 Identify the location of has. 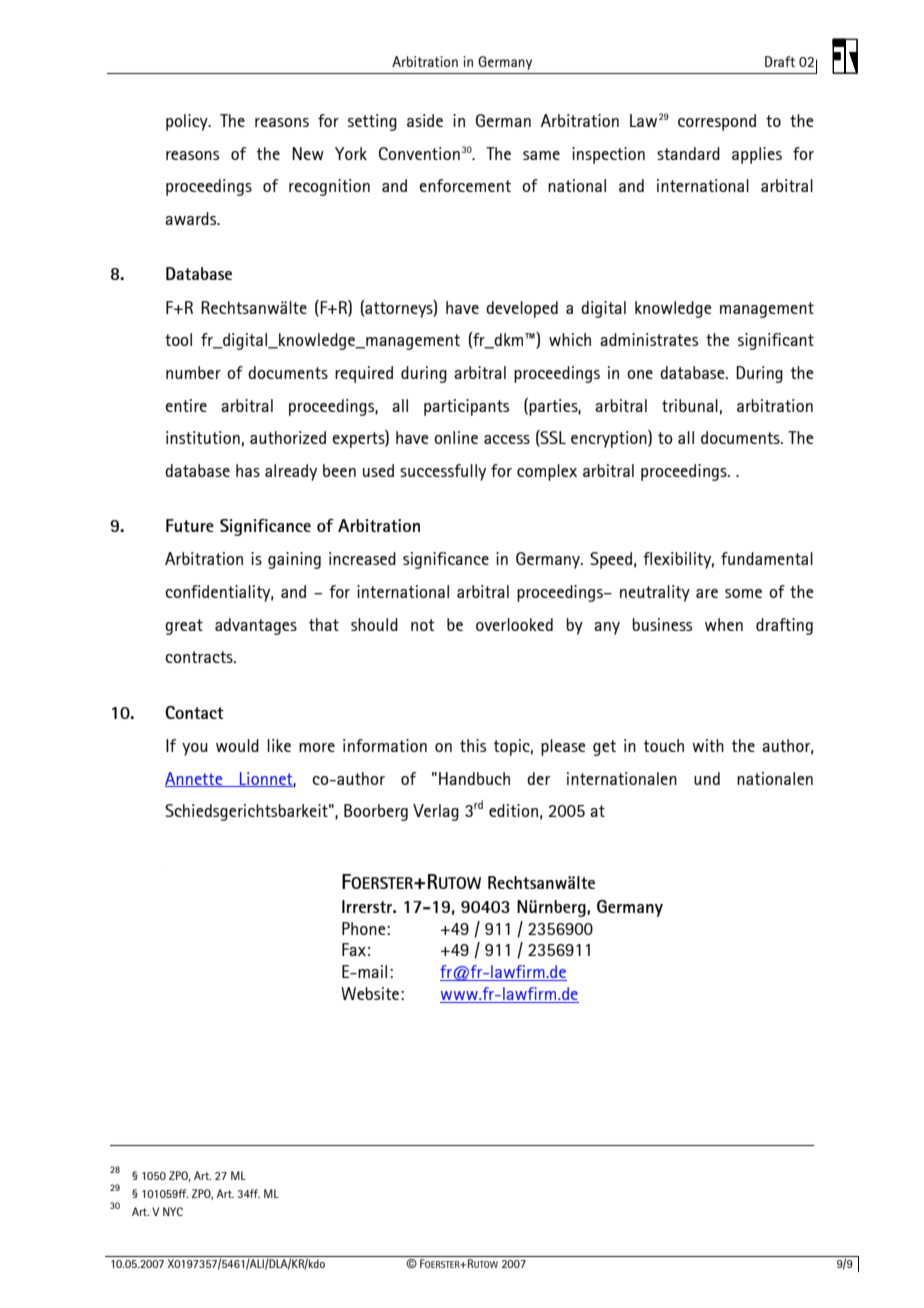
(248, 470).
